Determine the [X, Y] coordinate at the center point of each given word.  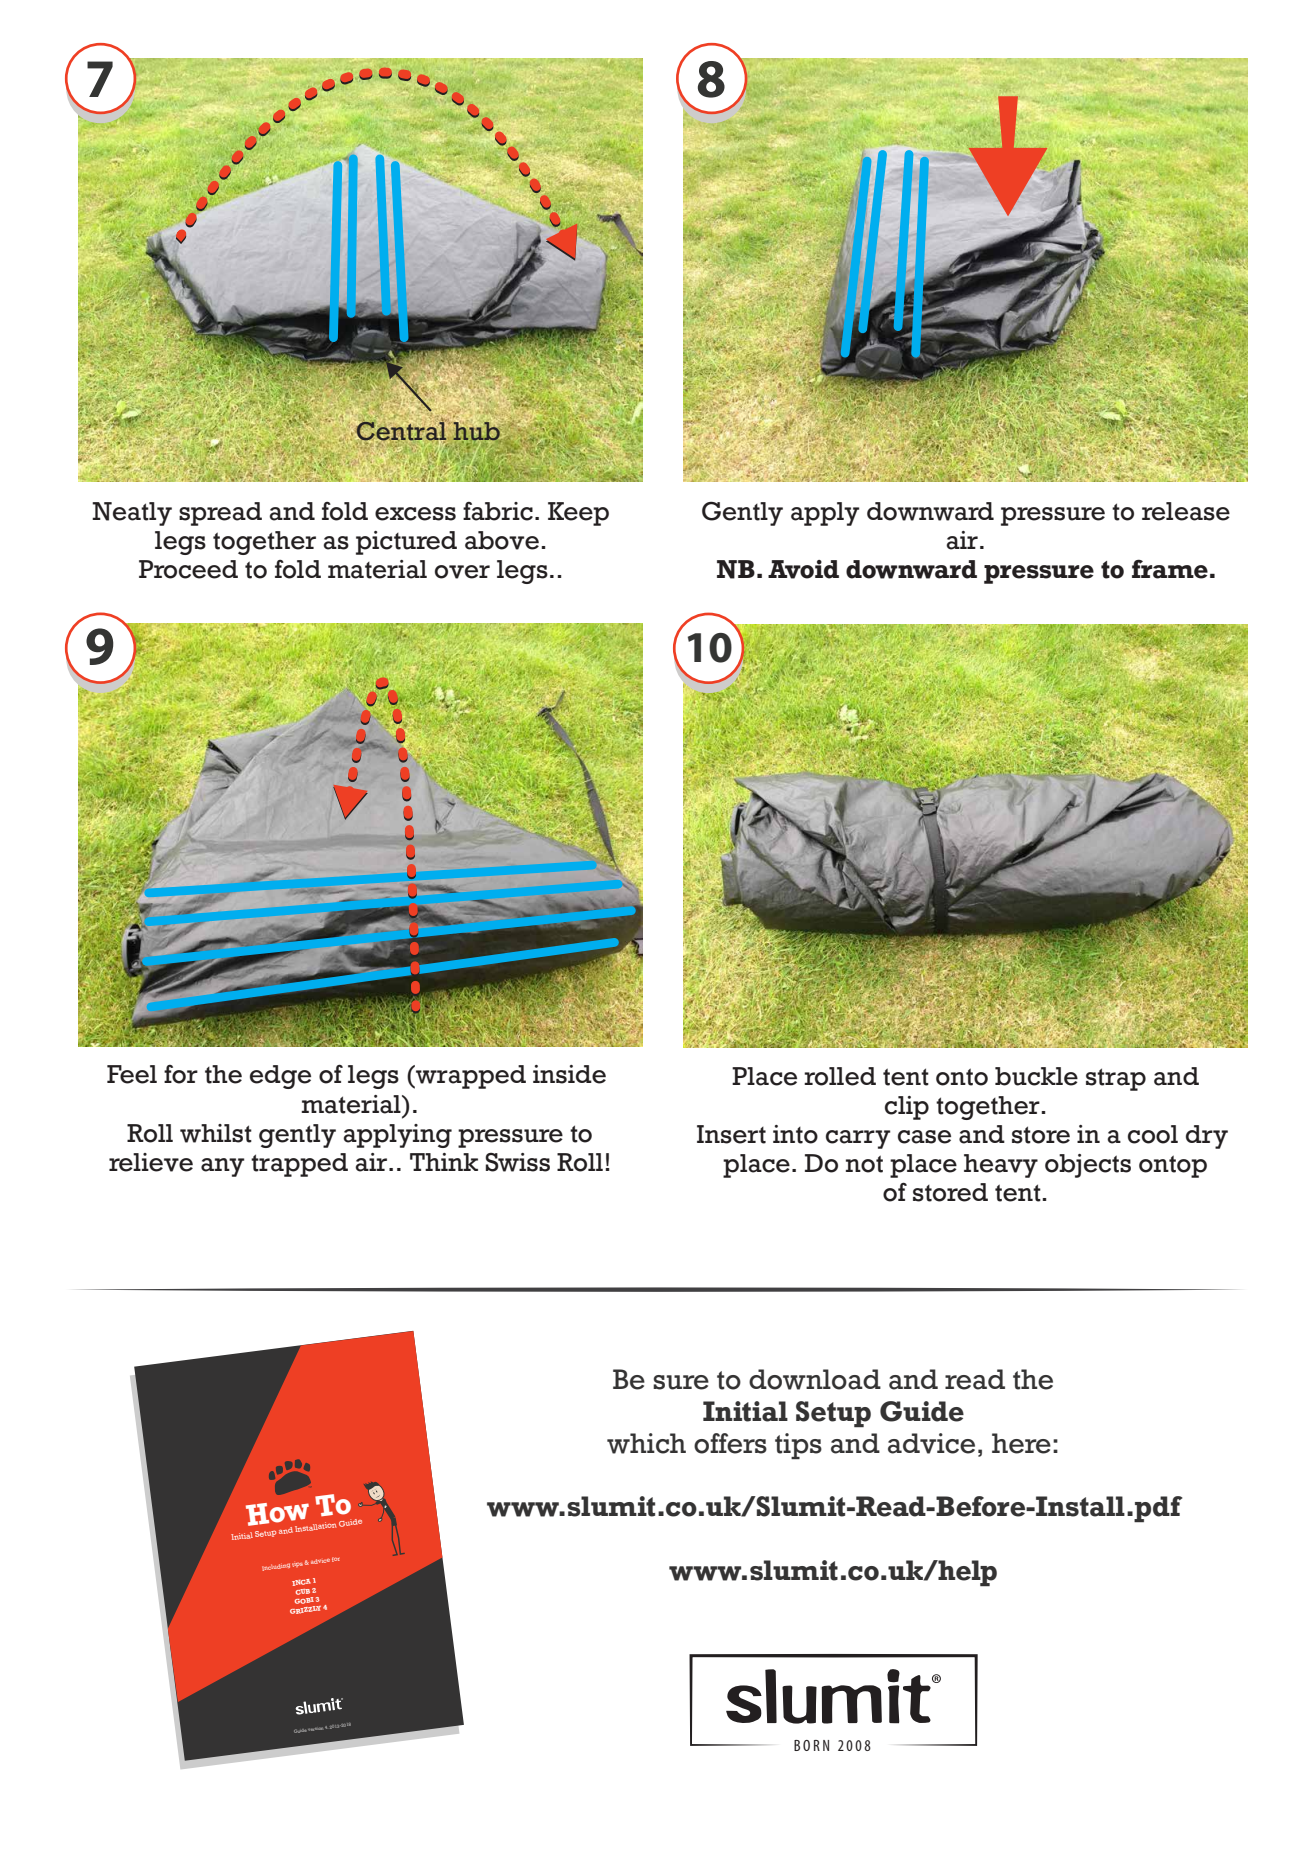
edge [280, 1077]
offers [730, 1443]
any [223, 1167]
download [815, 1379]
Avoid [803, 569]
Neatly [132, 514]
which [646, 1443]
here [1021, 1443]
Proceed [188, 569]
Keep [578, 514]
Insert [731, 1134]
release [1186, 511]
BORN [811, 1745]
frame [1170, 569]
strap [1116, 1079]
